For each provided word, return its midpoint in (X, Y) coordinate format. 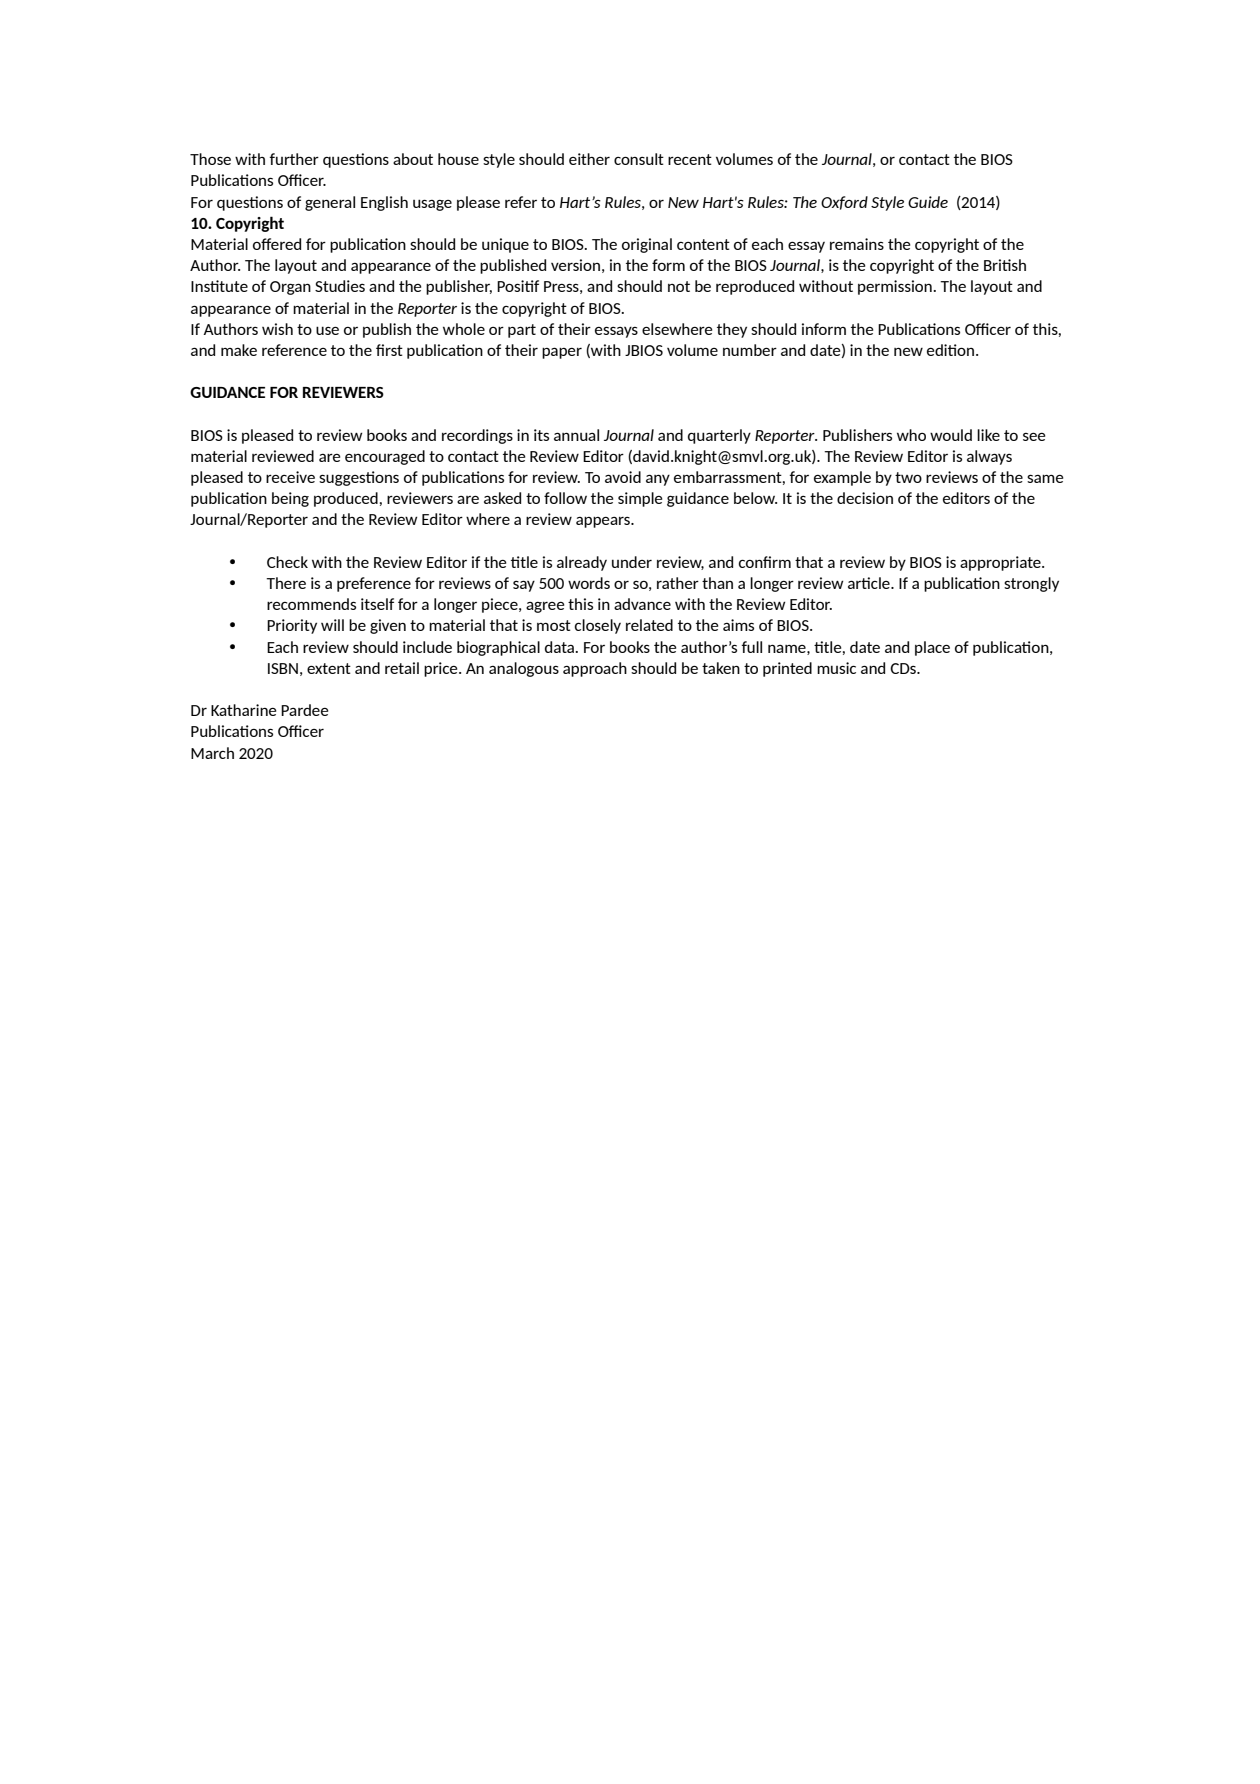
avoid (623, 477)
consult (639, 159)
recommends (311, 604)
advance (642, 604)
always (989, 457)
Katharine (243, 710)
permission (896, 287)
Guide (928, 202)
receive (290, 477)
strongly (1031, 584)
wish (277, 329)
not (679, 286)
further (294, 159)
